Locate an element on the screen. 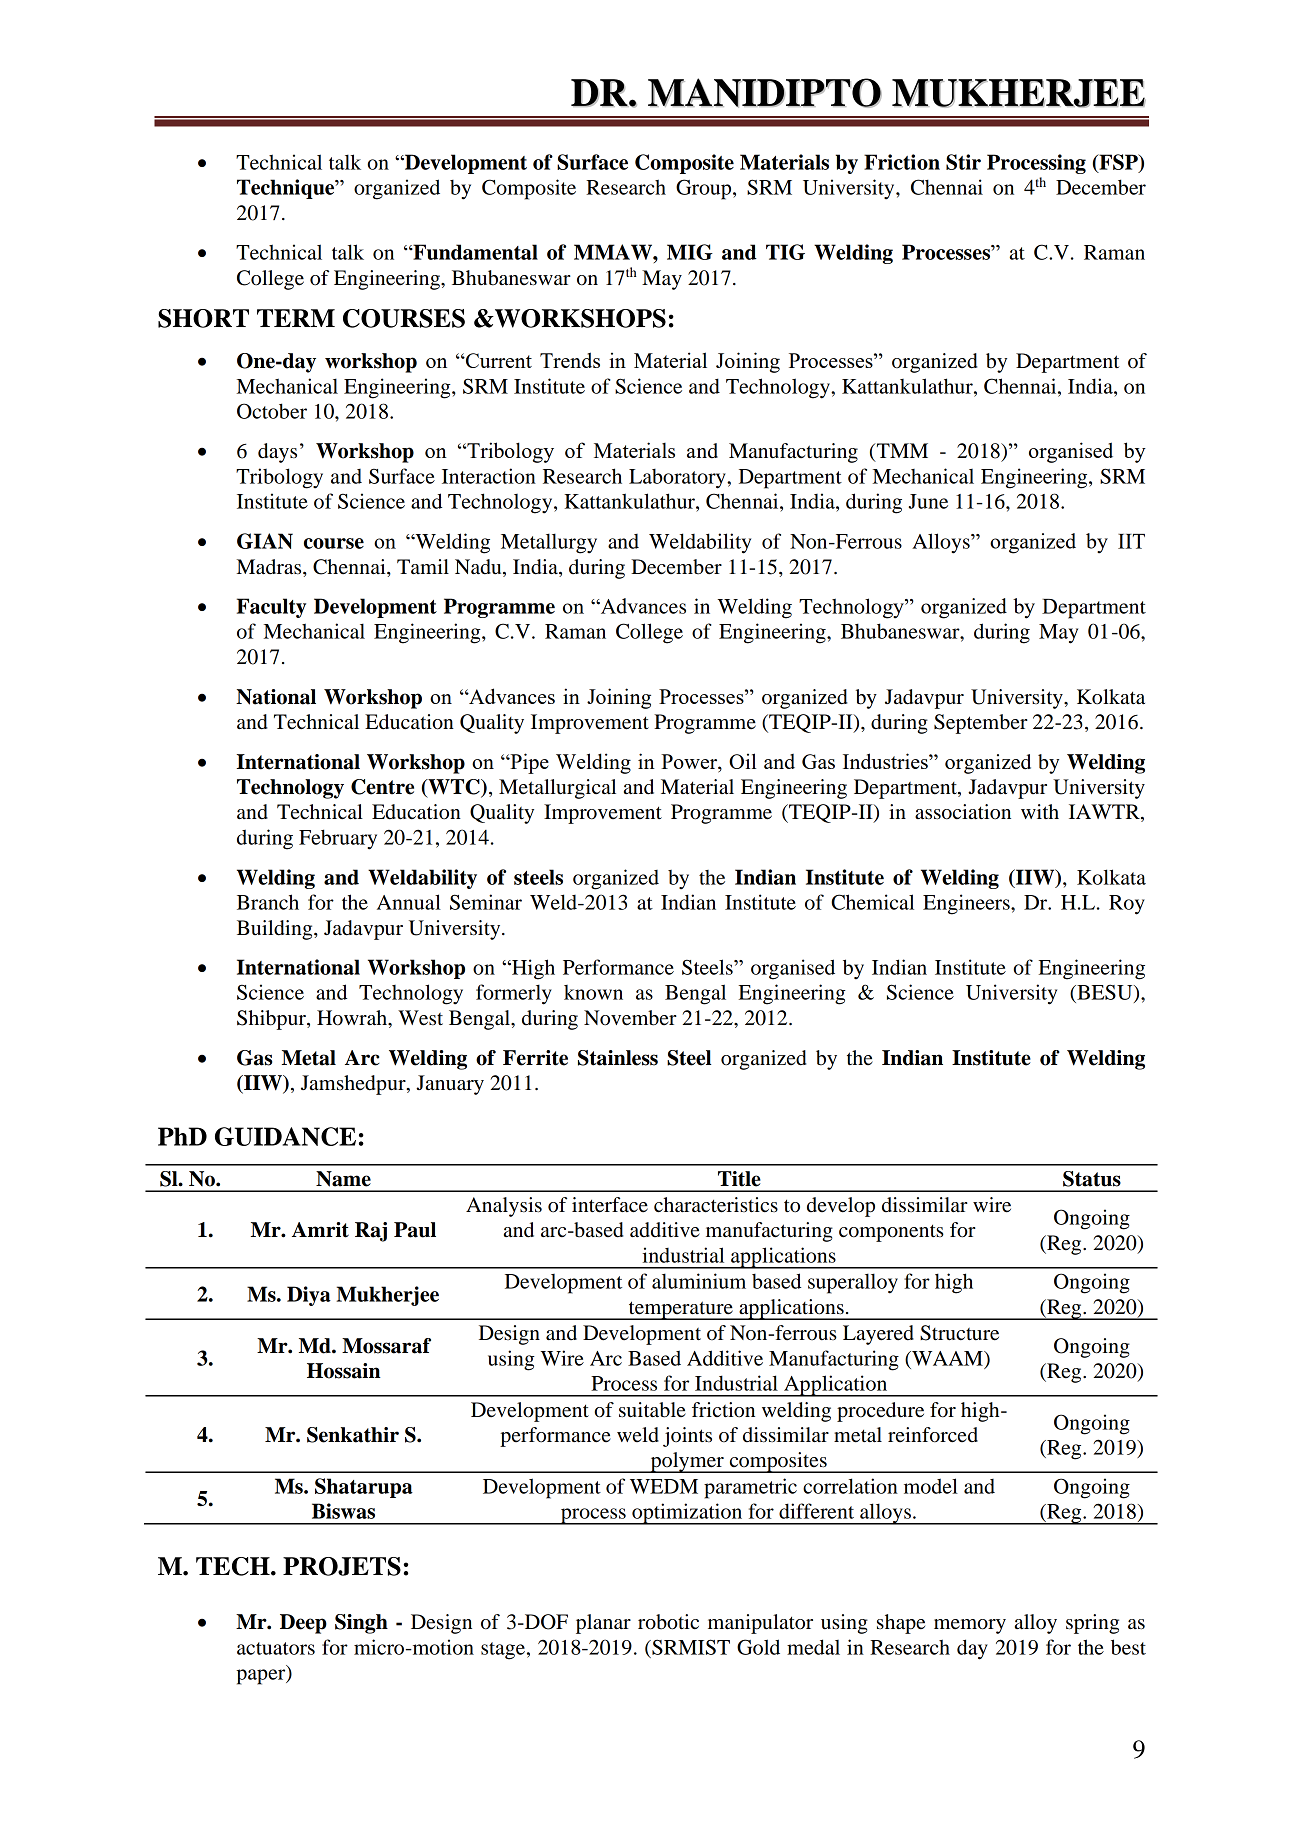 Image resolution: width=1303 pixels, height=1843 pixels. Laboratory is located at coordinates (678, 479).
